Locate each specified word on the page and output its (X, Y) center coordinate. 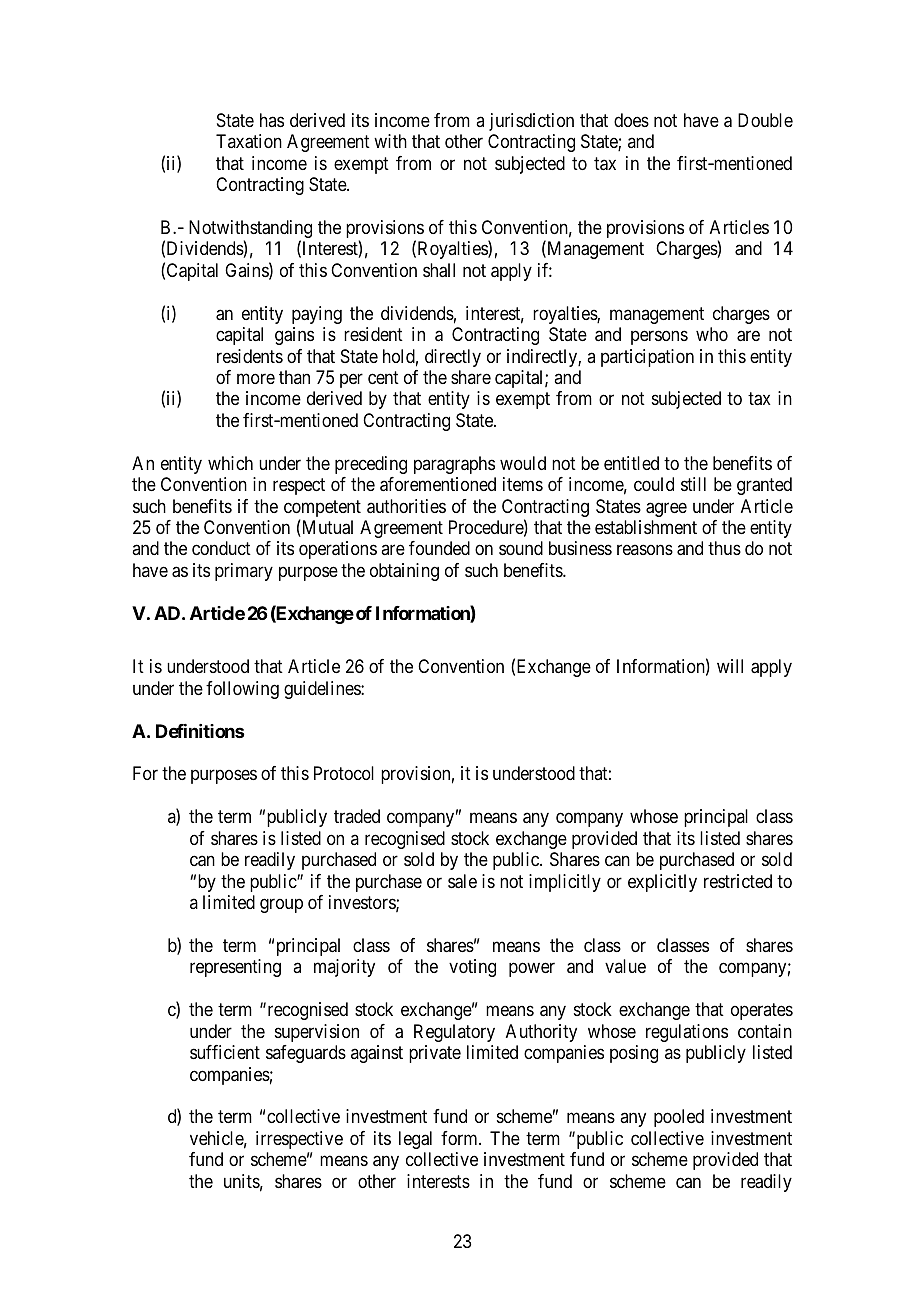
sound (521, 548)
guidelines (323, 690)
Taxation (249, 141)
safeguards (306, 1054)
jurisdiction (531, 122)
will (730, 666)
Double (765, 120)
